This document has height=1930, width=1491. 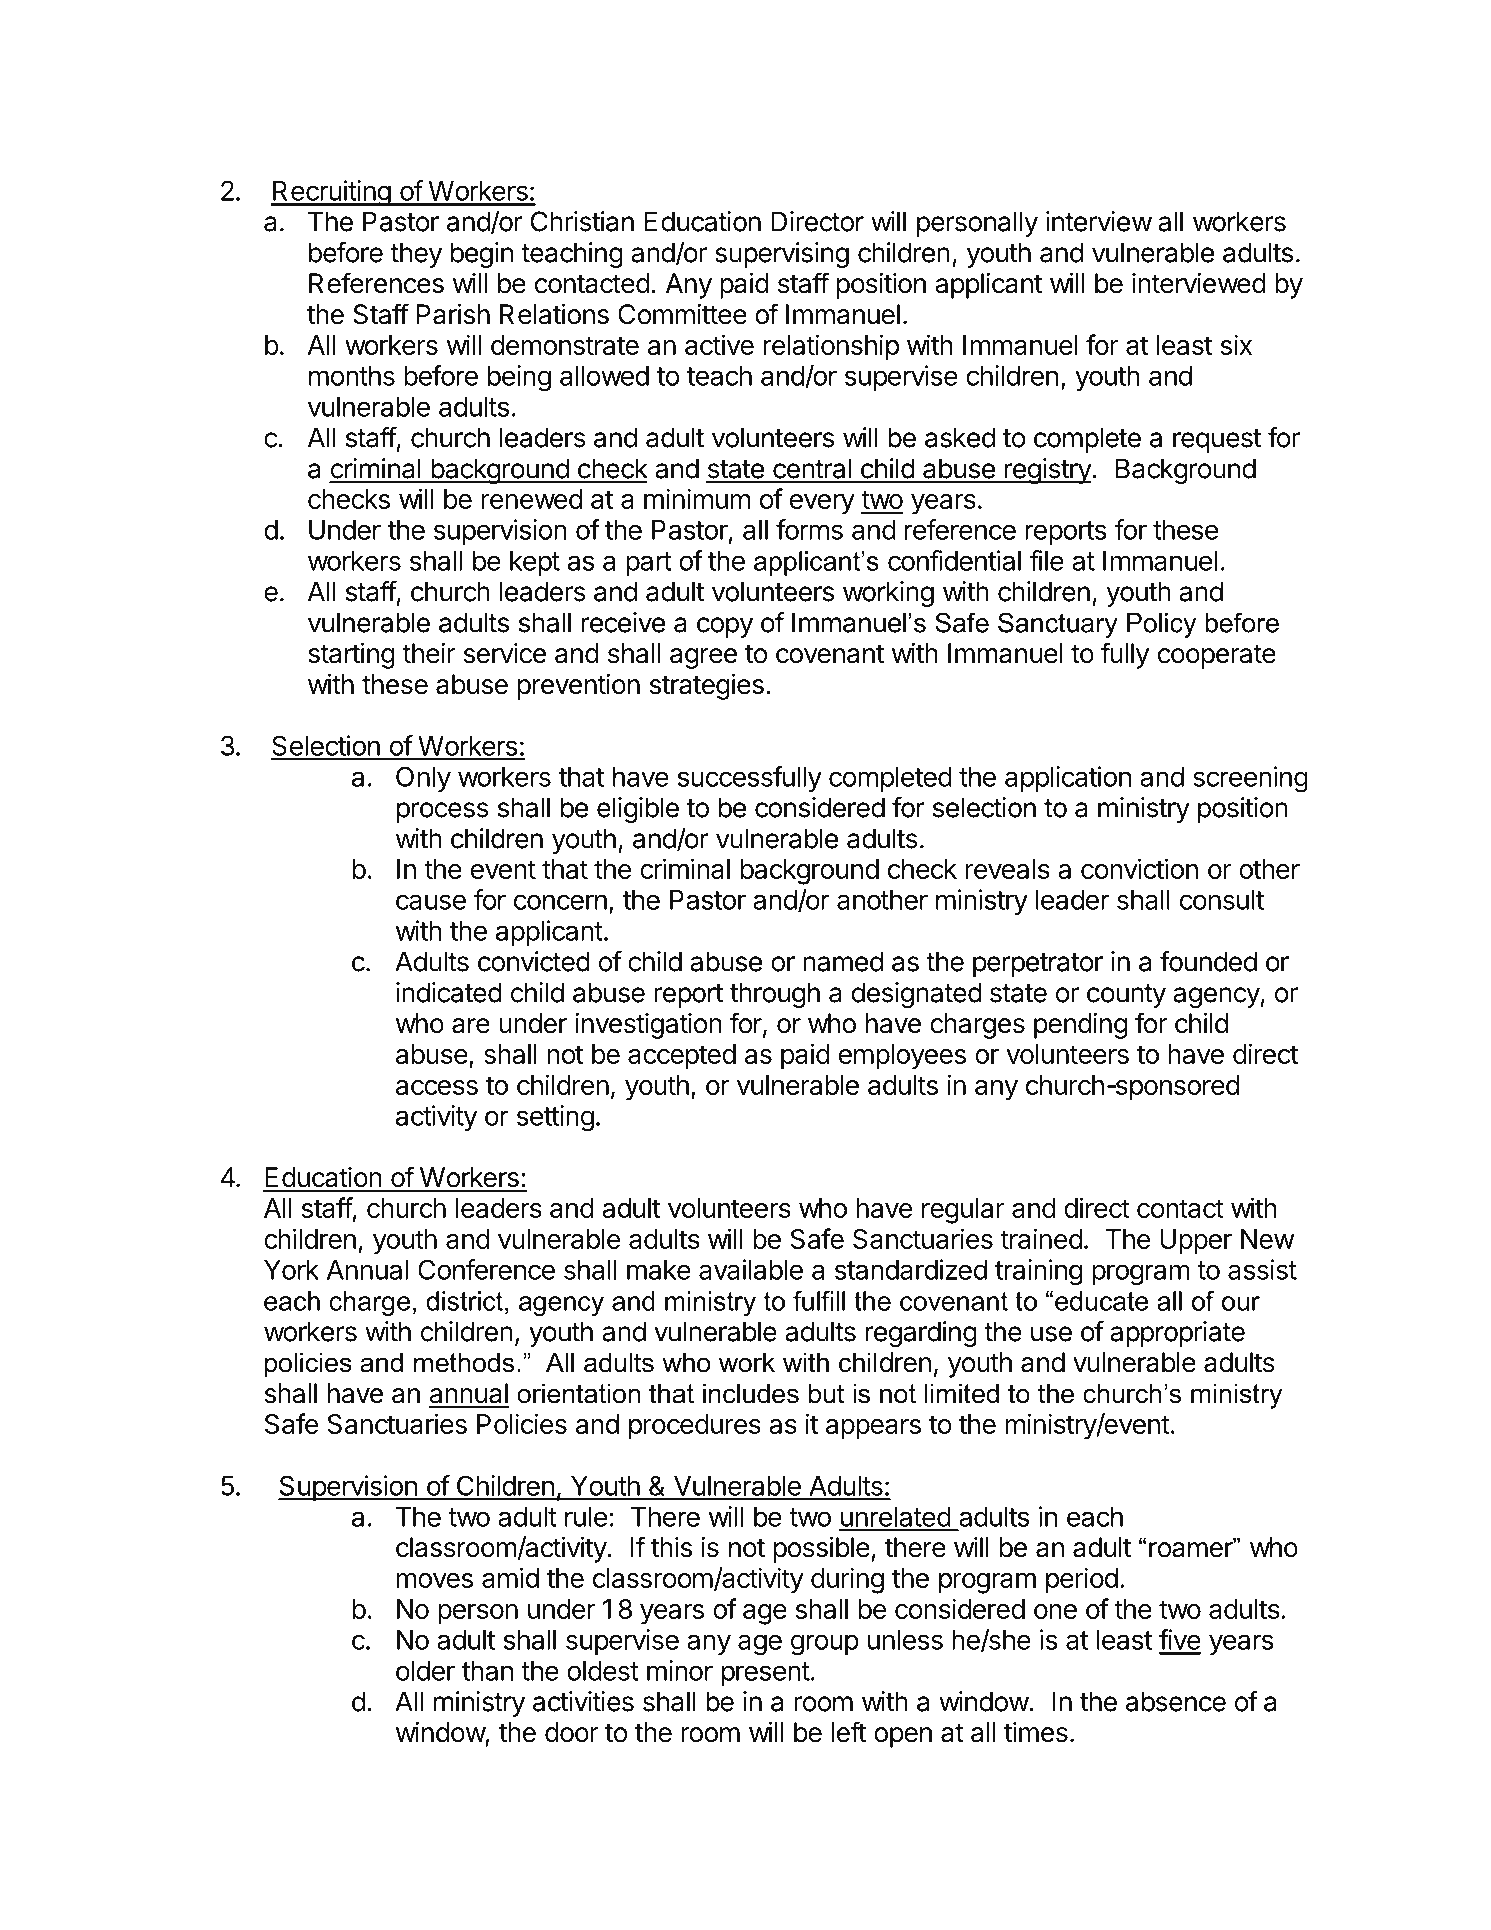 What do you see at coordinates (1161, 625) in the document?
I see `Policy` at bounding box center [1161, 625].
